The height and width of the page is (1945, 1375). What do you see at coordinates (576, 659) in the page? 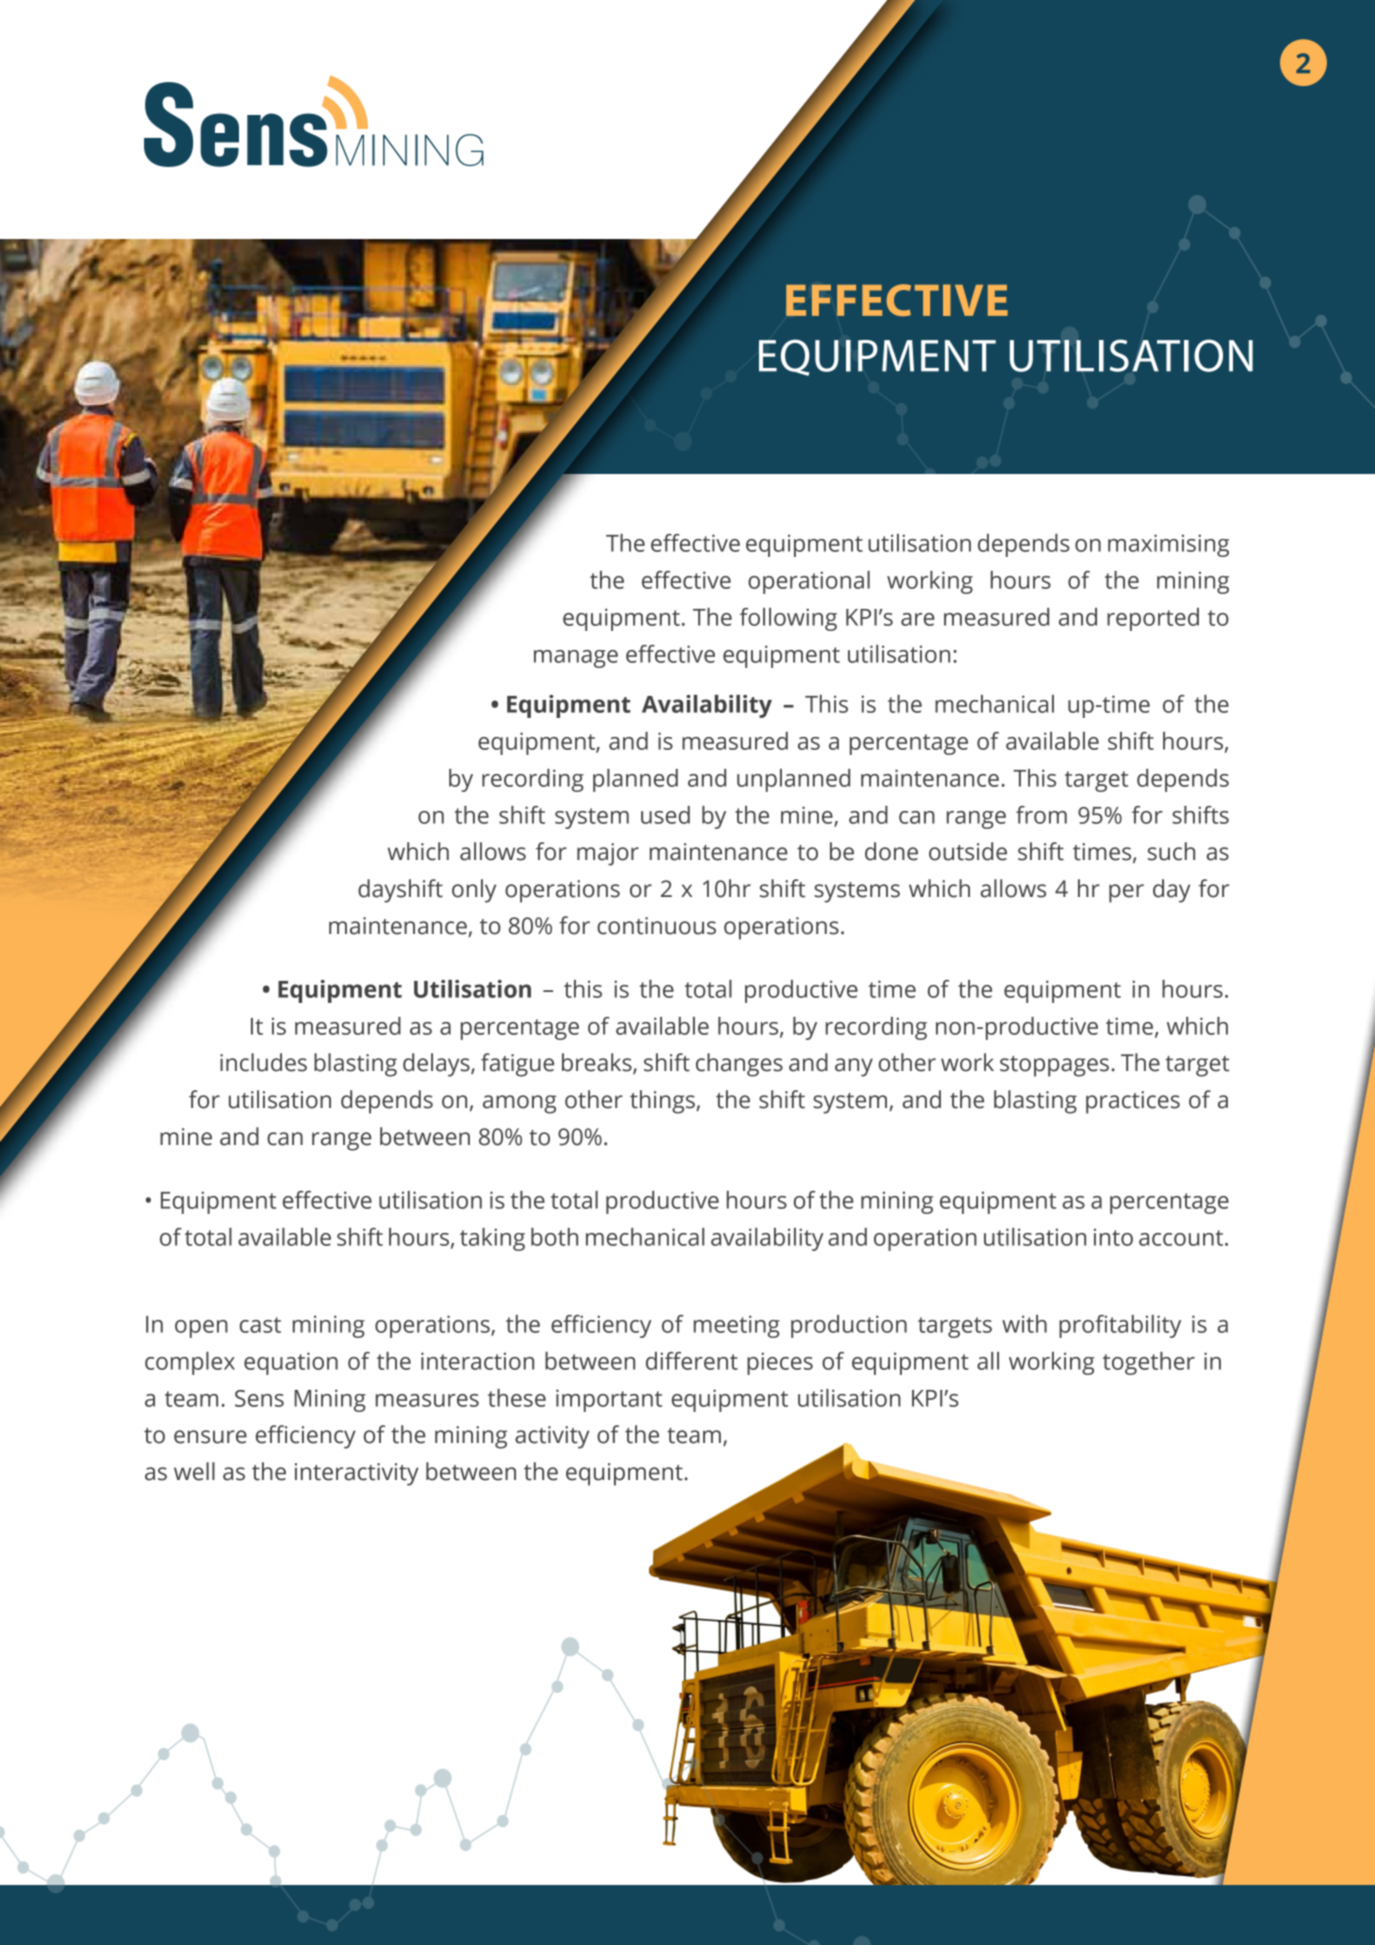
I see `manage` at bounding box center [576, 659].
